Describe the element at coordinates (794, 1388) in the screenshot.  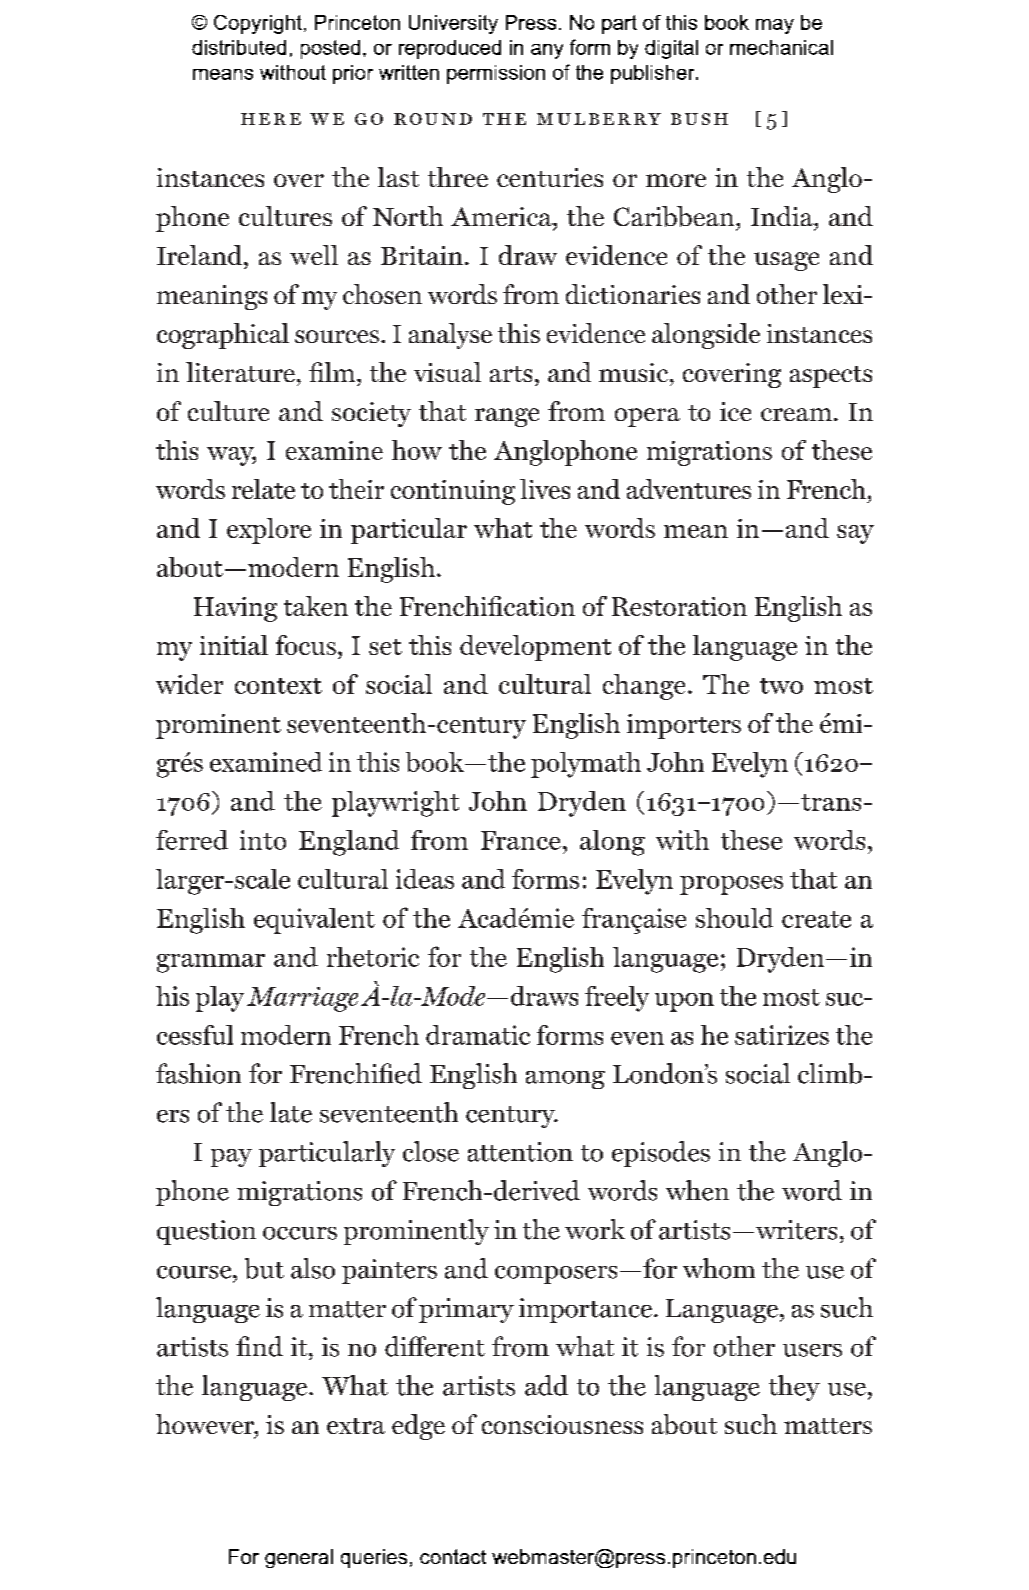
I see `they` at that location.
